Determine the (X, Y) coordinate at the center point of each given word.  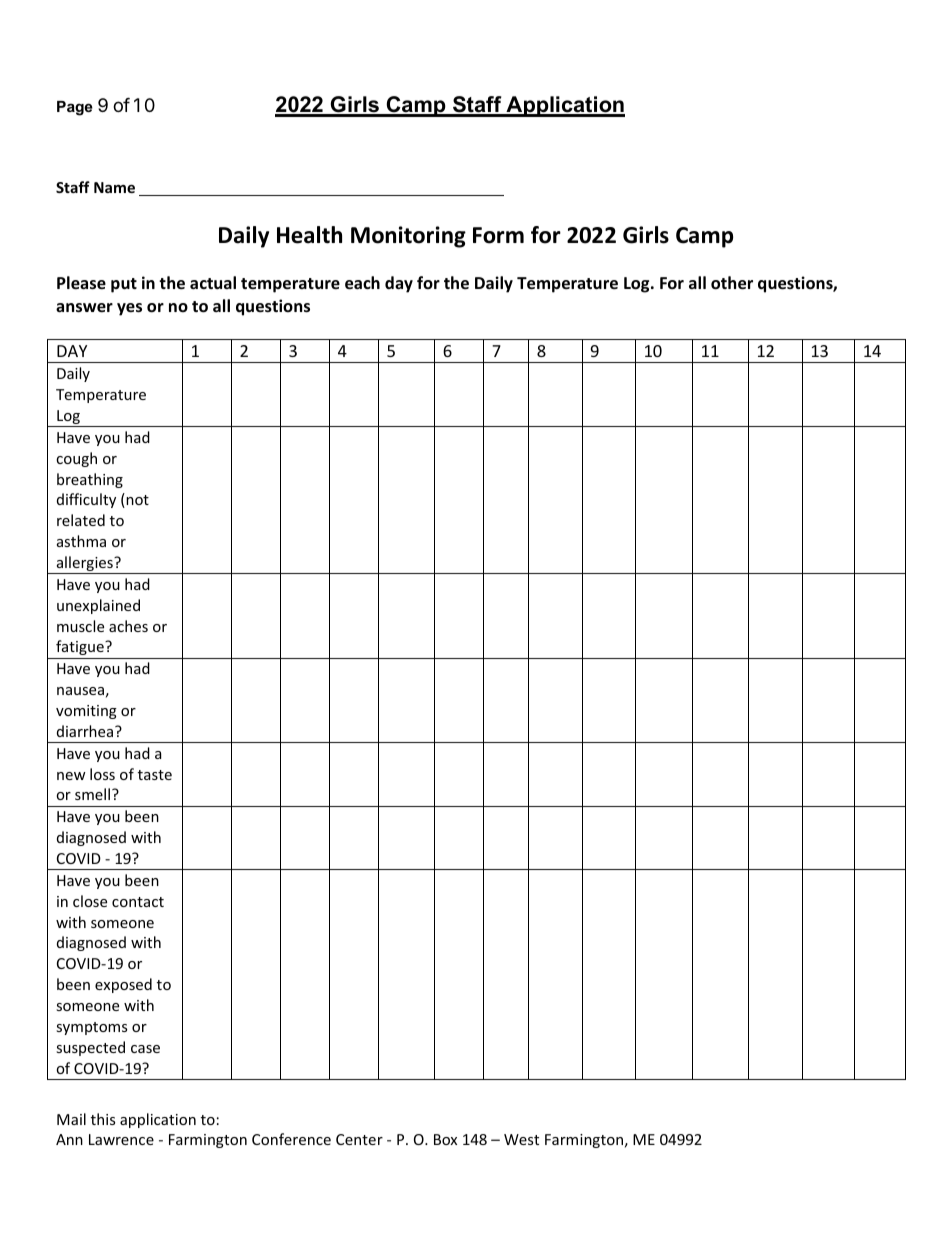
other (732, 283)
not (136, 500)
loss (102, 774)
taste (155, 775)
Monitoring (408, 237)
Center (359, 1139)
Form (498, 235)
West (521, 1139)
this (103, 1119)
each (362, 283)
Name (114, 187)
